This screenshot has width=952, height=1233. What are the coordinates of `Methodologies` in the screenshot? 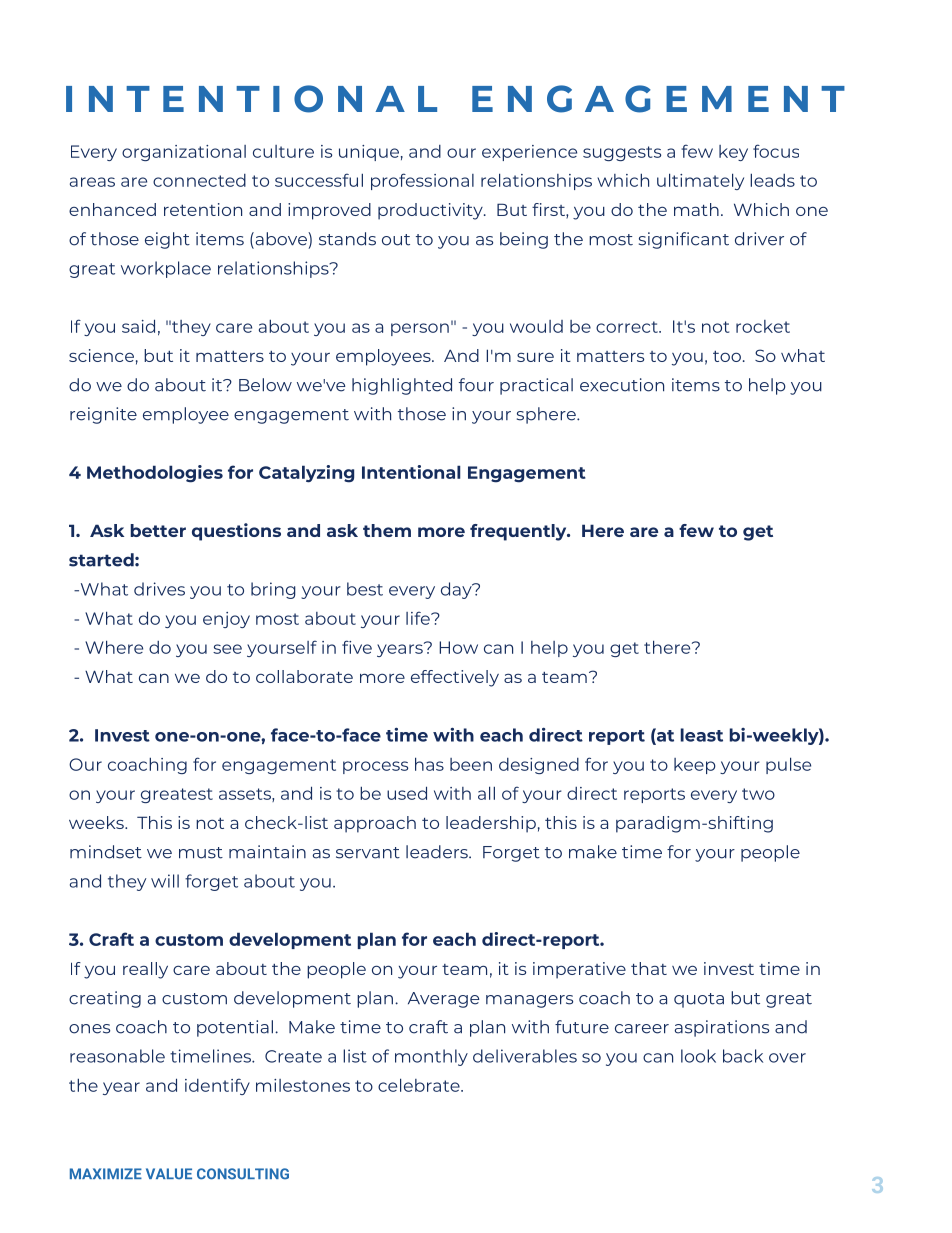 It's located at (155, 474).
